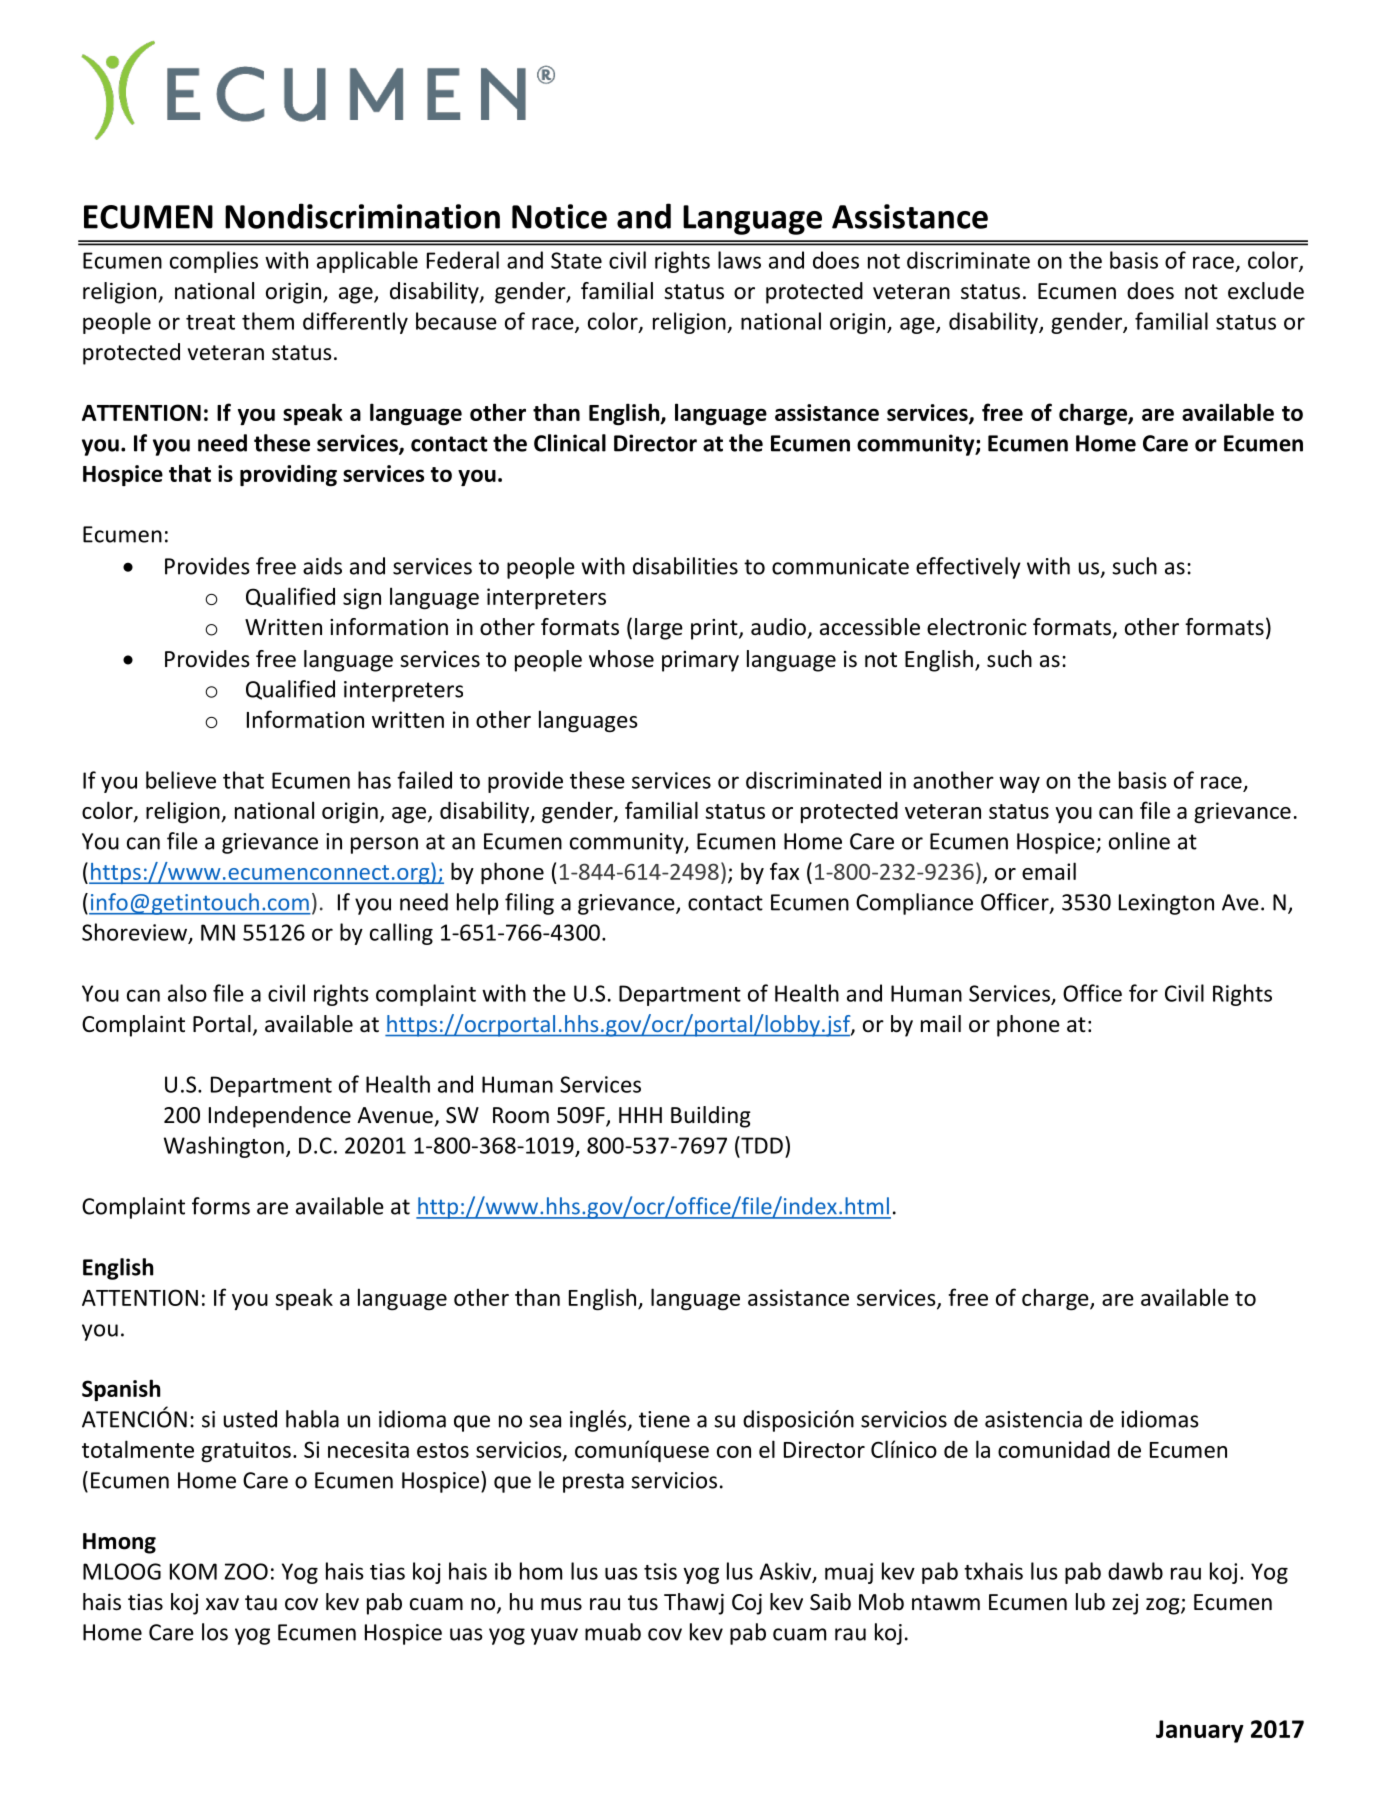  I want to click on laws, so click(739, 260).
